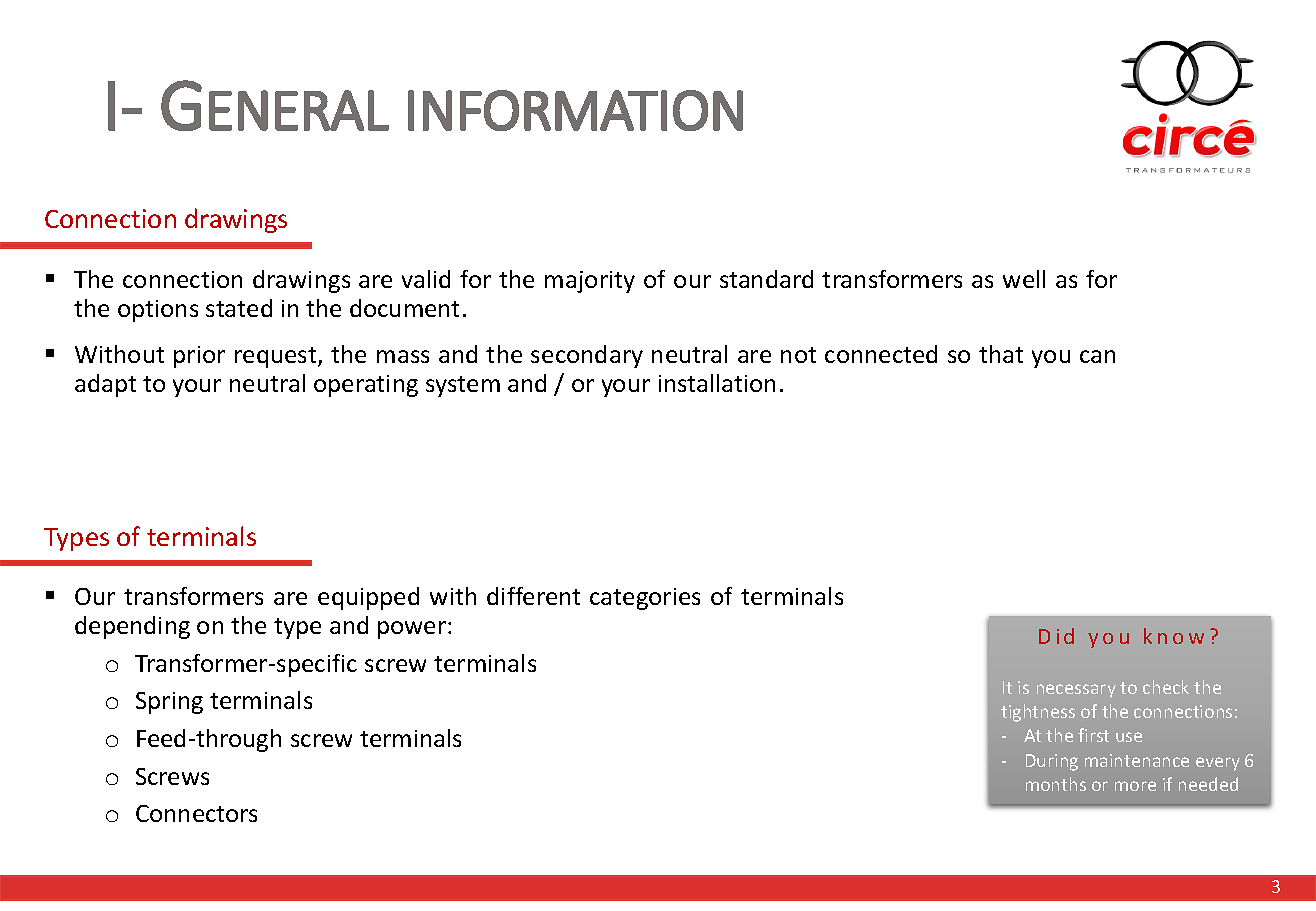 The height and width of the screenshot is (911, 1316). I want to click on standard, so click(766, 279).
